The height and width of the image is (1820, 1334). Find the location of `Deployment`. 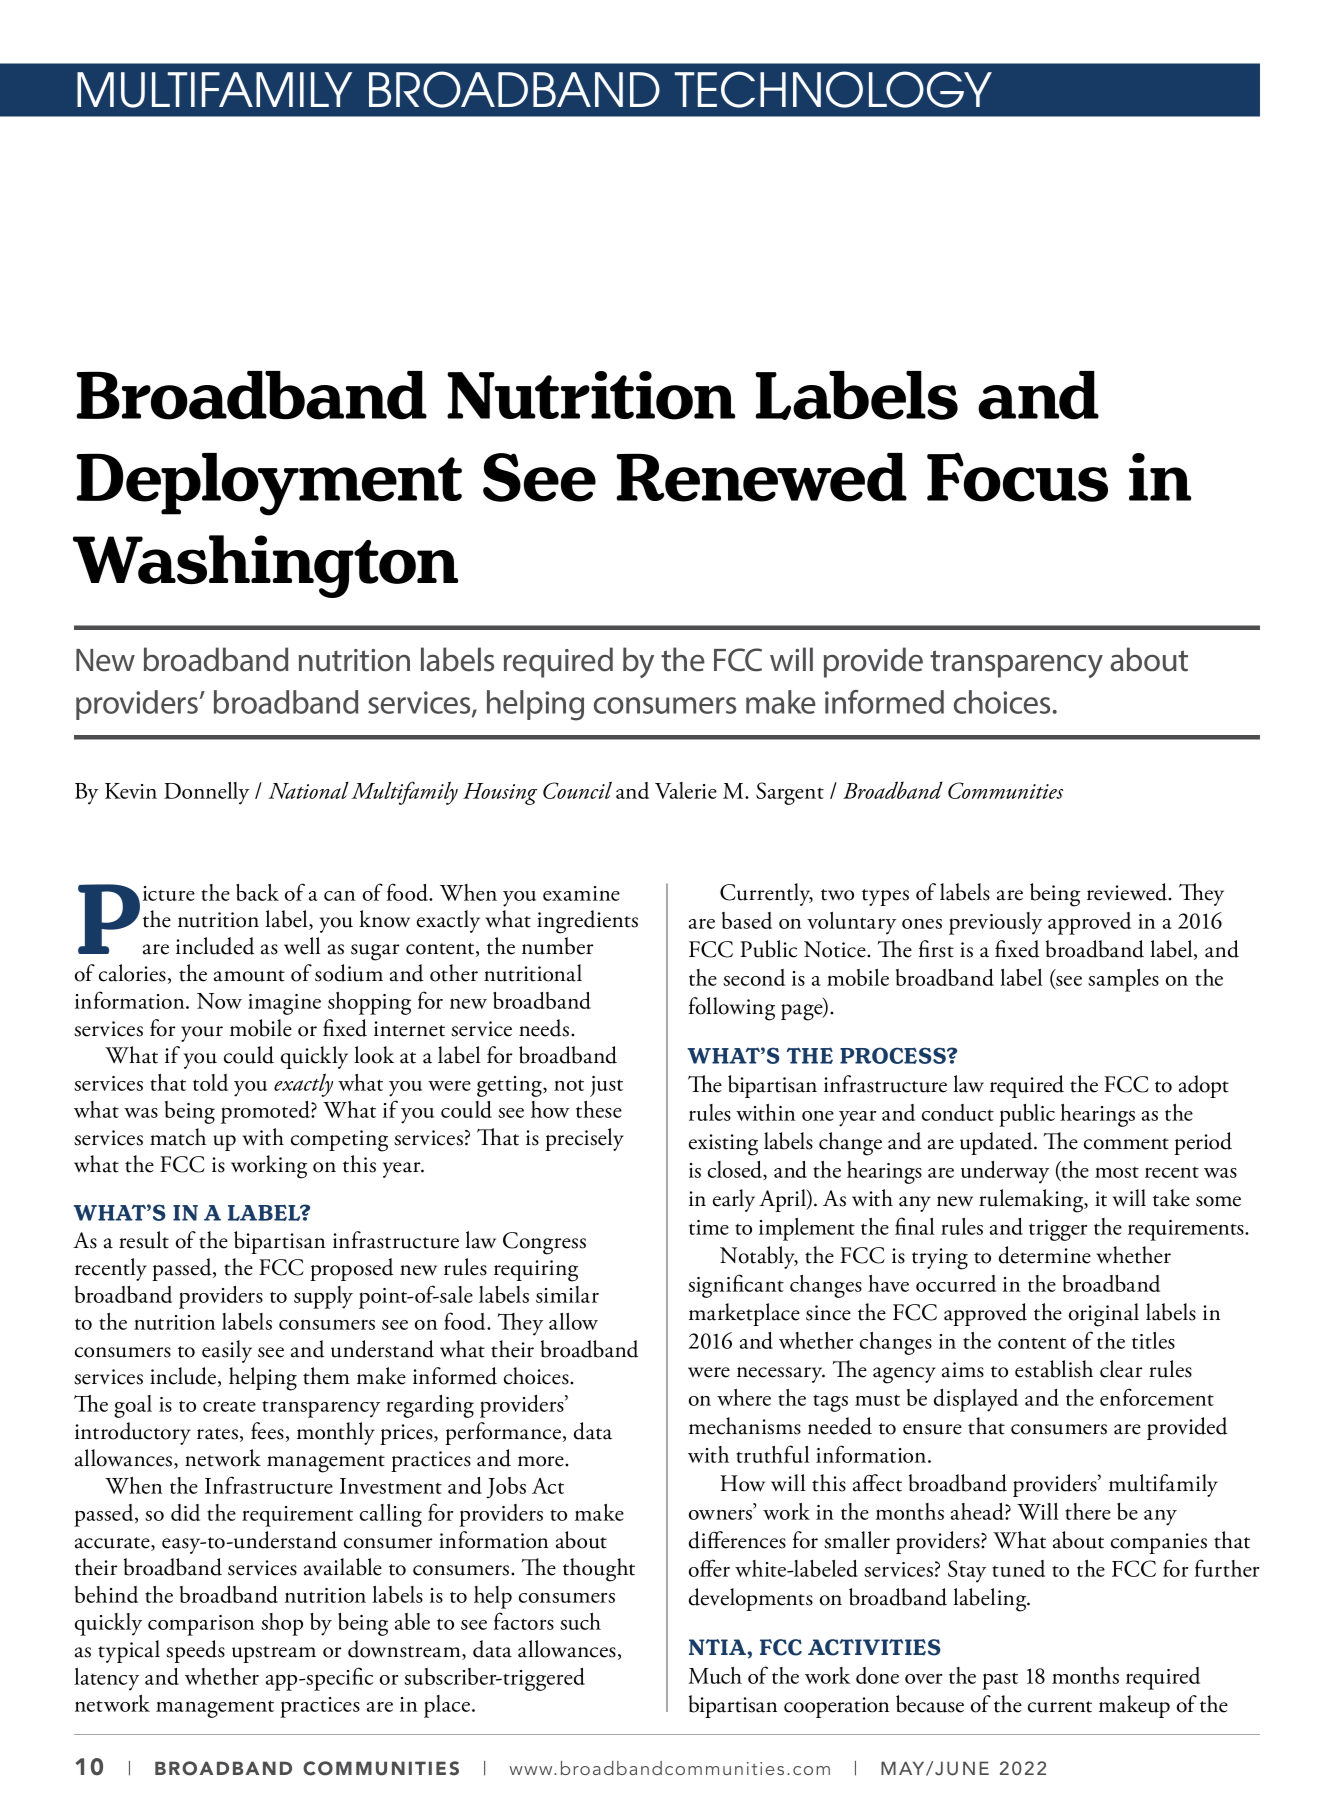

Deployment is located at coordinates (269, 484).
